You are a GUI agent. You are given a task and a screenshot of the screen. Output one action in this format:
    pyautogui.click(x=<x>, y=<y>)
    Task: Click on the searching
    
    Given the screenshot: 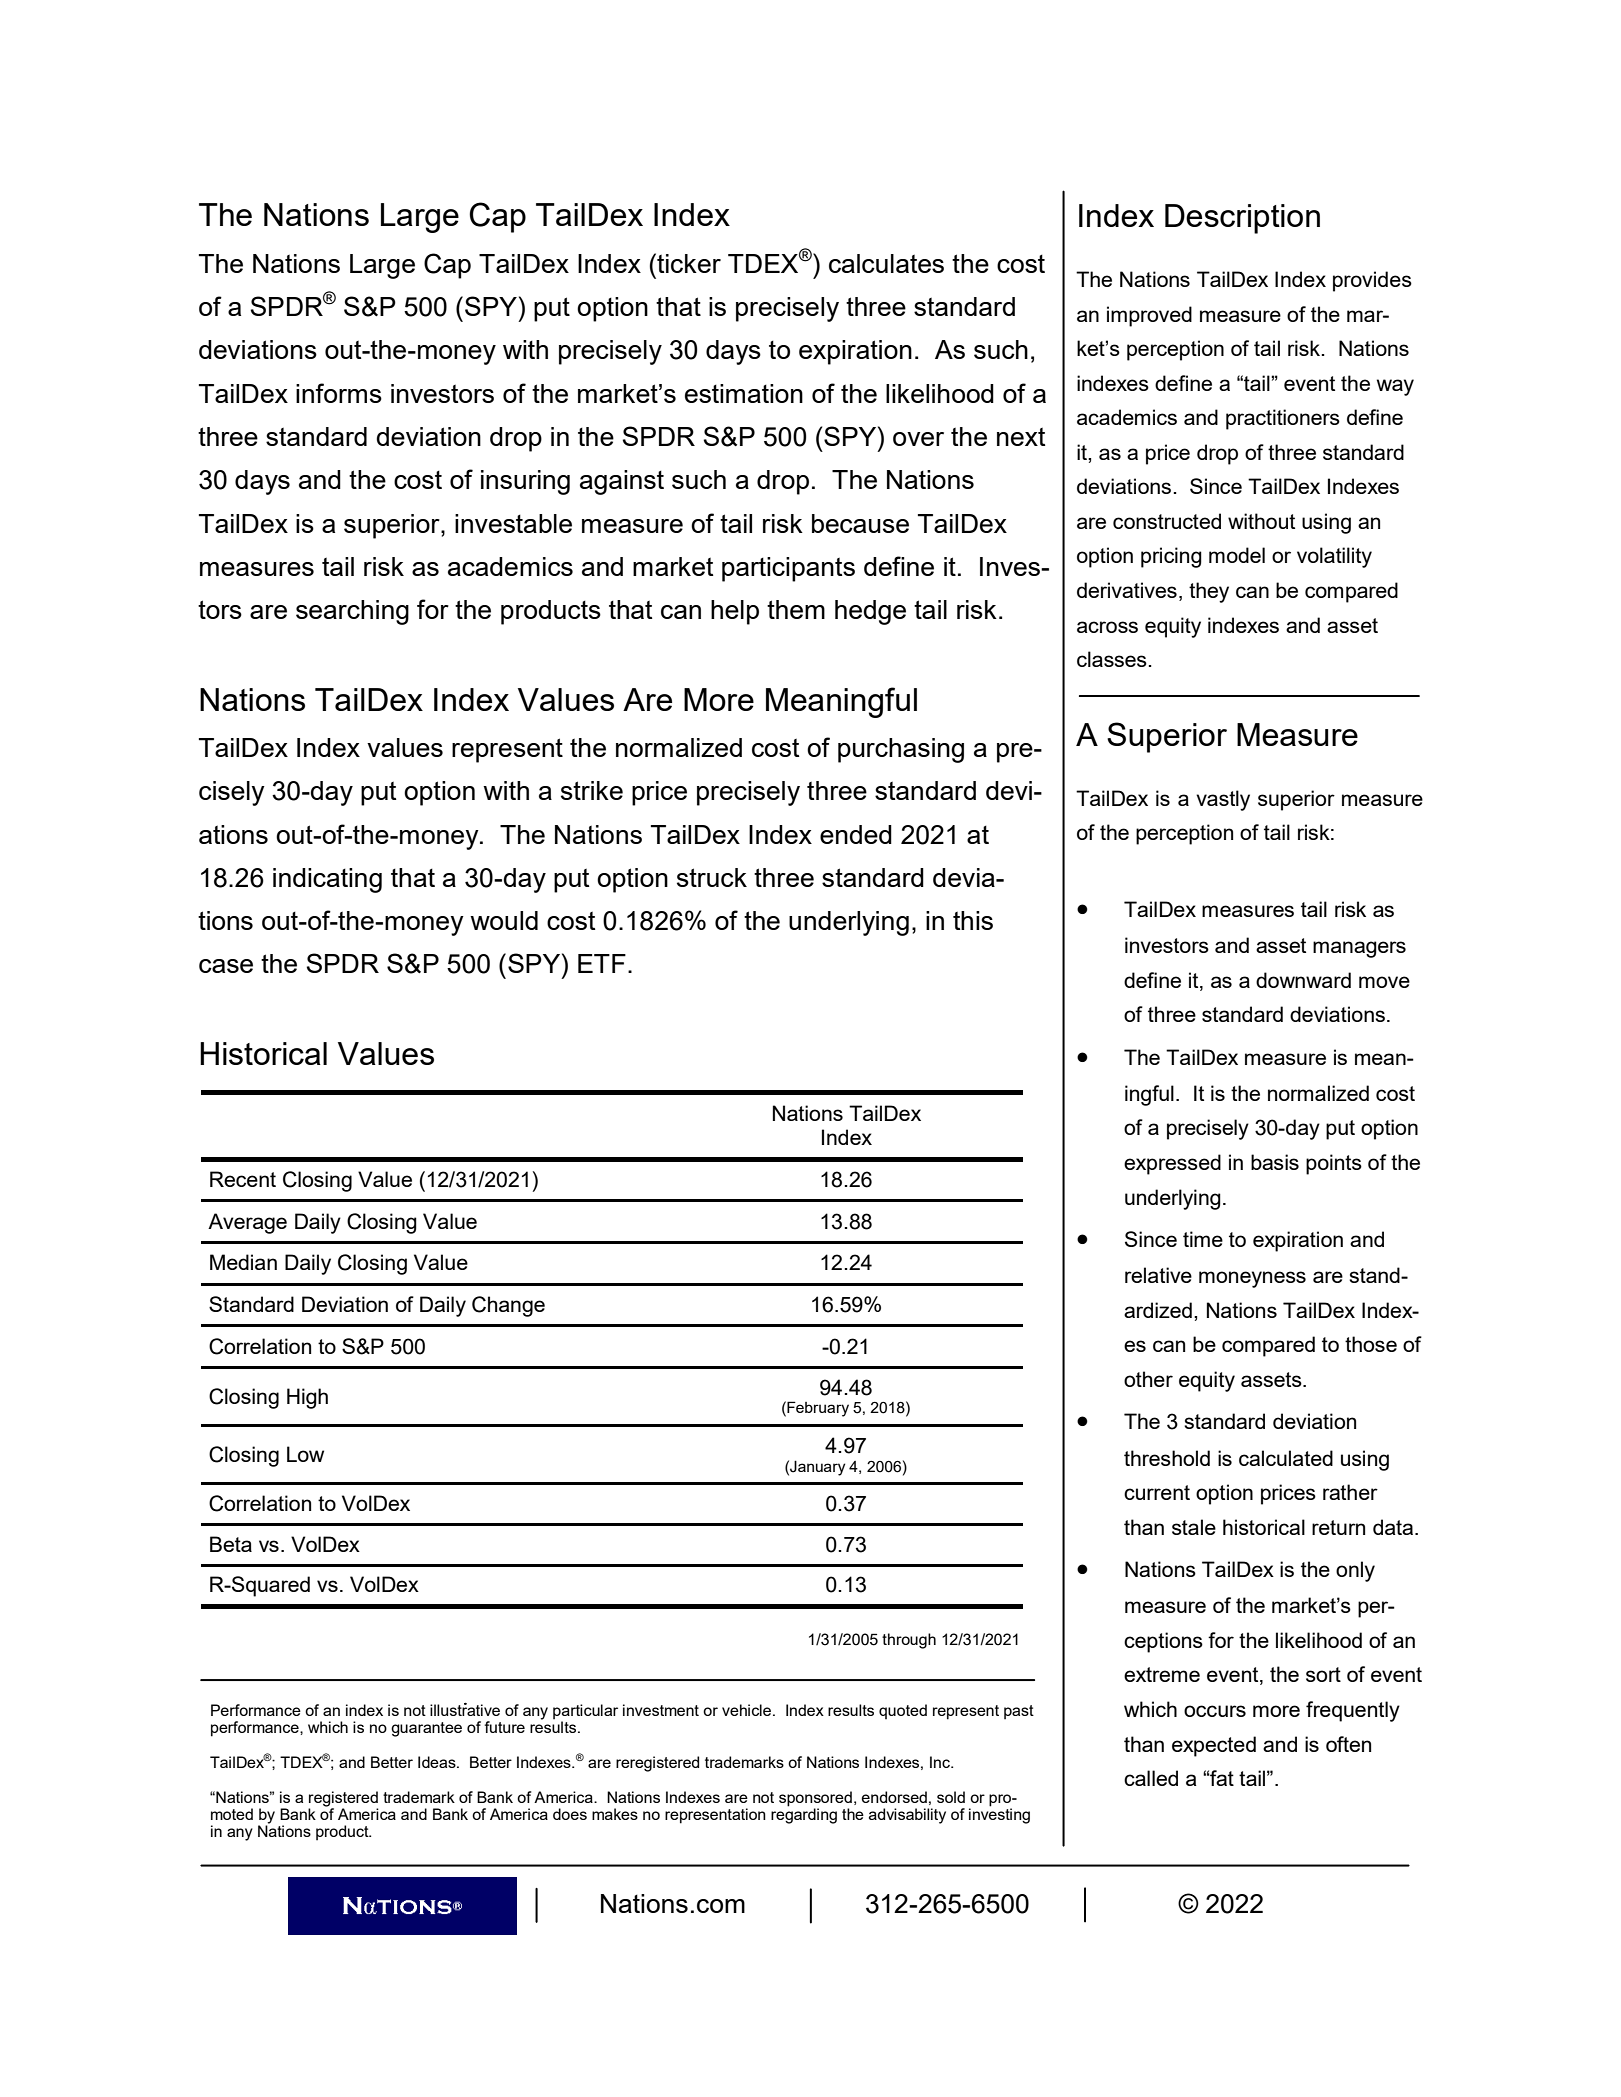 What is the action you would take?
    pyautogui.click(x=352, y=612)
